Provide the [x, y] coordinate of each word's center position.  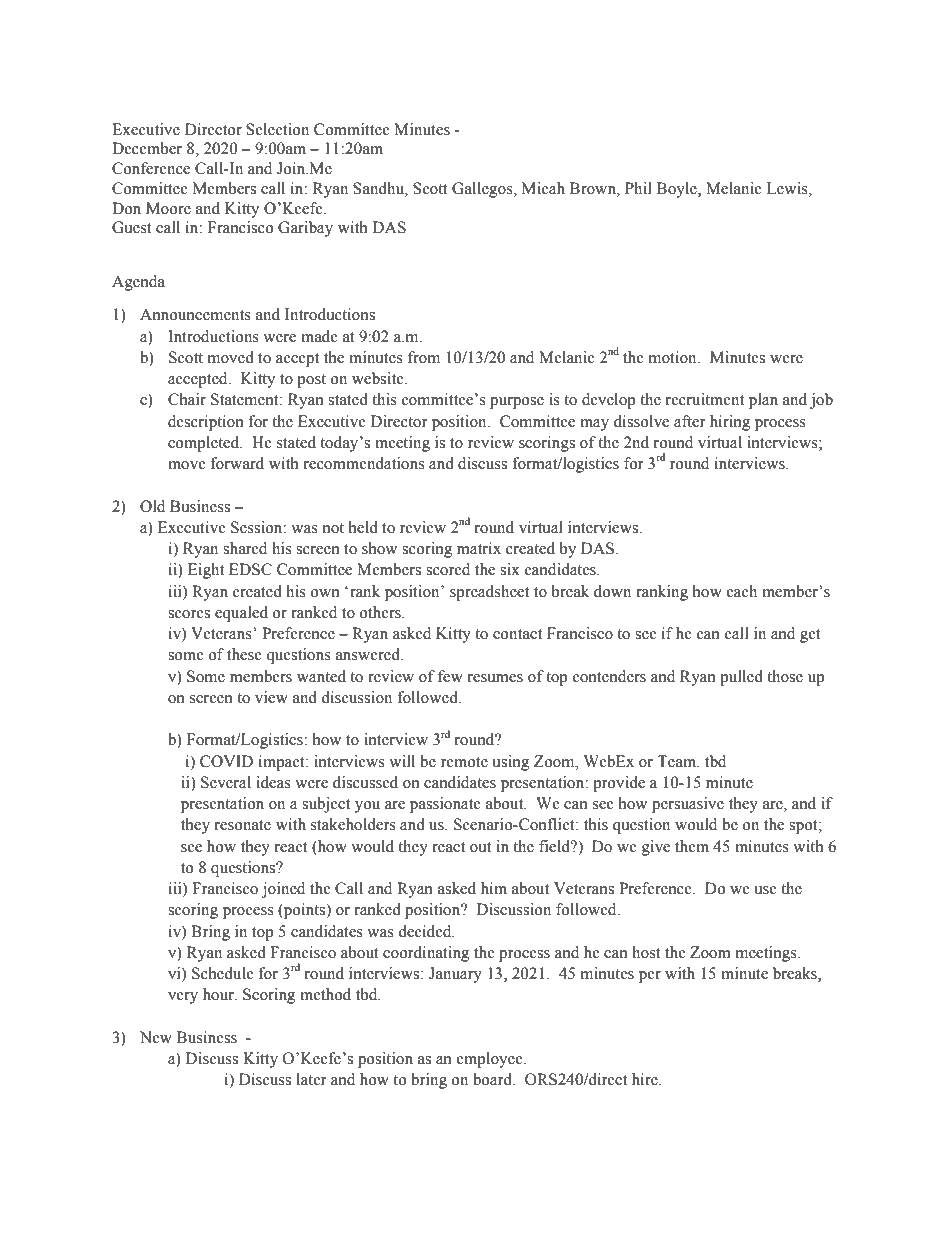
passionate [445, 805]
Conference [151, 168]
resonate [243, 825]
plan [763, 401]
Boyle [678, 190]
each [742, 591]
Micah [543, 188]
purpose [517, 403]
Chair [187, 399]
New [156, 1037]
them [692, 846]
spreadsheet [489, 593]
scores [189, 614]
